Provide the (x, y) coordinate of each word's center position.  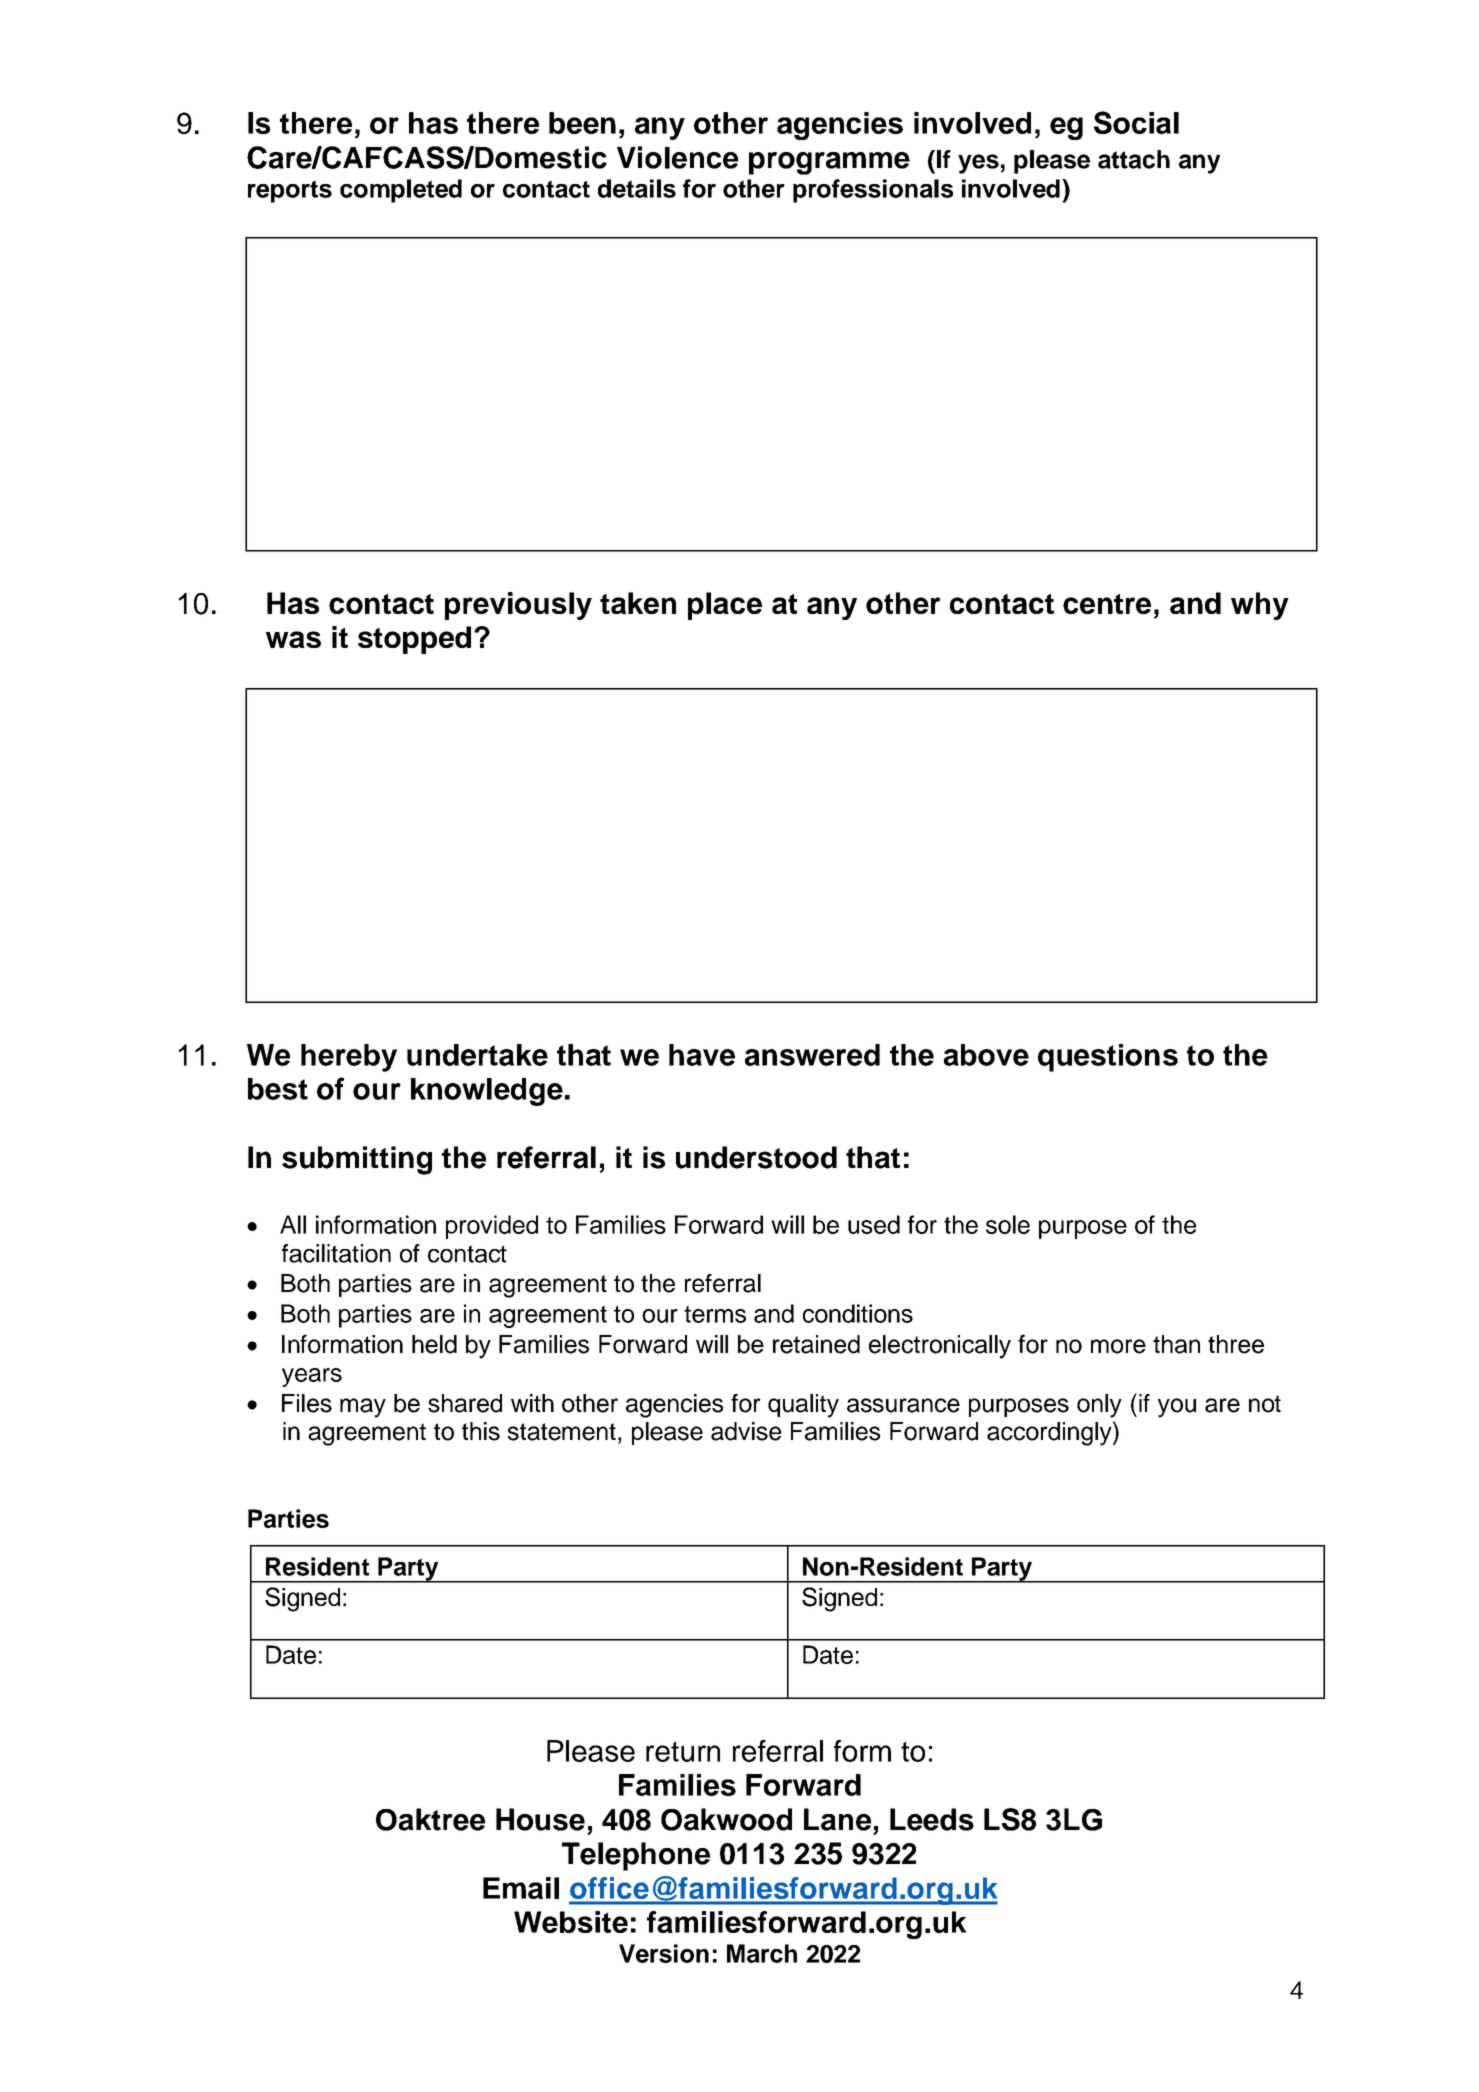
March (762, 1953)
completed (401, 191)
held (434, 1344)
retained (816, 1344)
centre (1107, 604)
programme (829, 163)
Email (521, 1888)
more (1118, 1346)
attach (1134, 159)
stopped (414, 640)
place (725, 606)
